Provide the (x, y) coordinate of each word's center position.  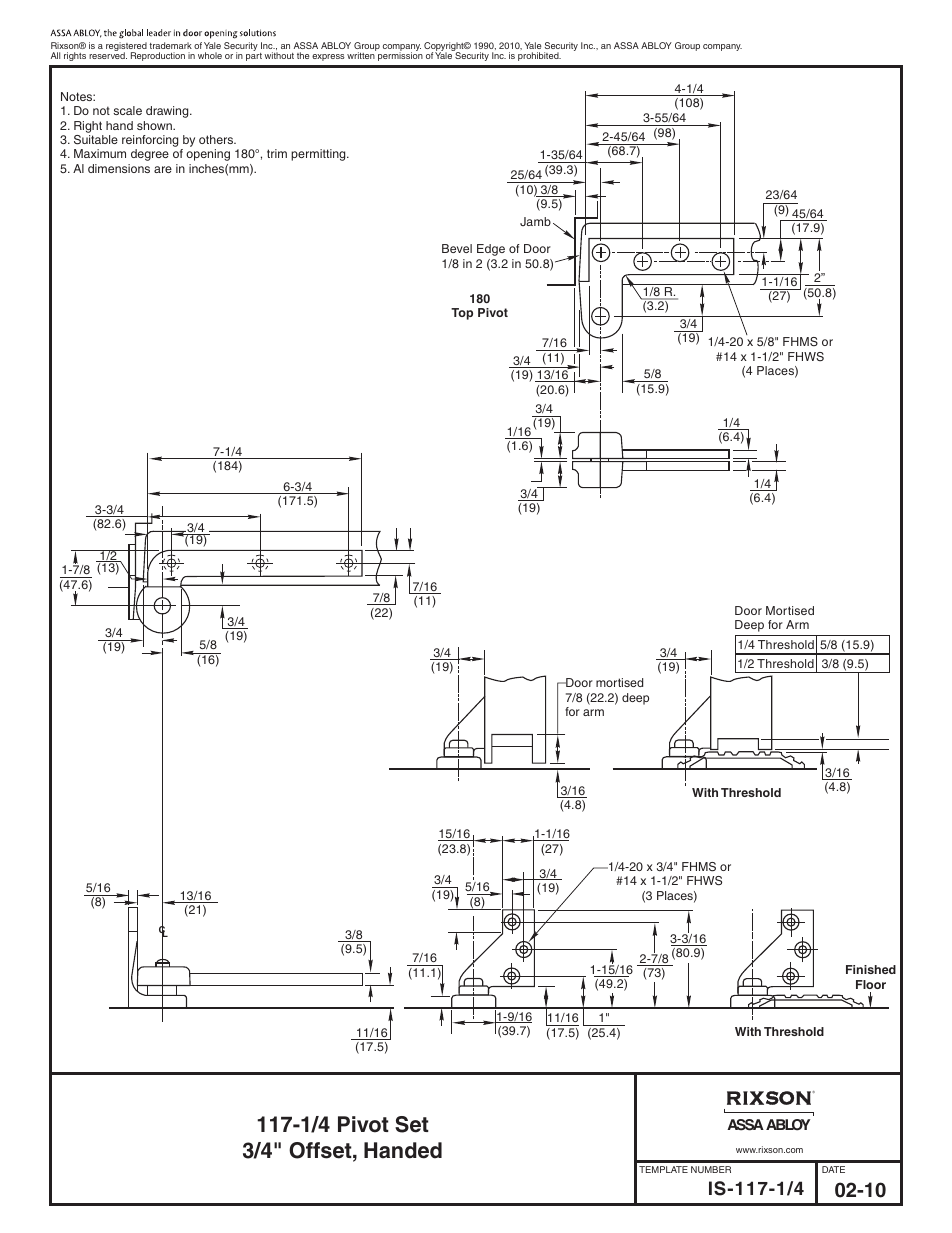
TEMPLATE (663, 1169)
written (361, 55)
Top (462, 314)
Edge (491, 250)
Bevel (457, 248)
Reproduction (158, 56)
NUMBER (711, 1169)
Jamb (535, 221)
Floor (871, 984)
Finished (871, 969)
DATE (833, 1169)
